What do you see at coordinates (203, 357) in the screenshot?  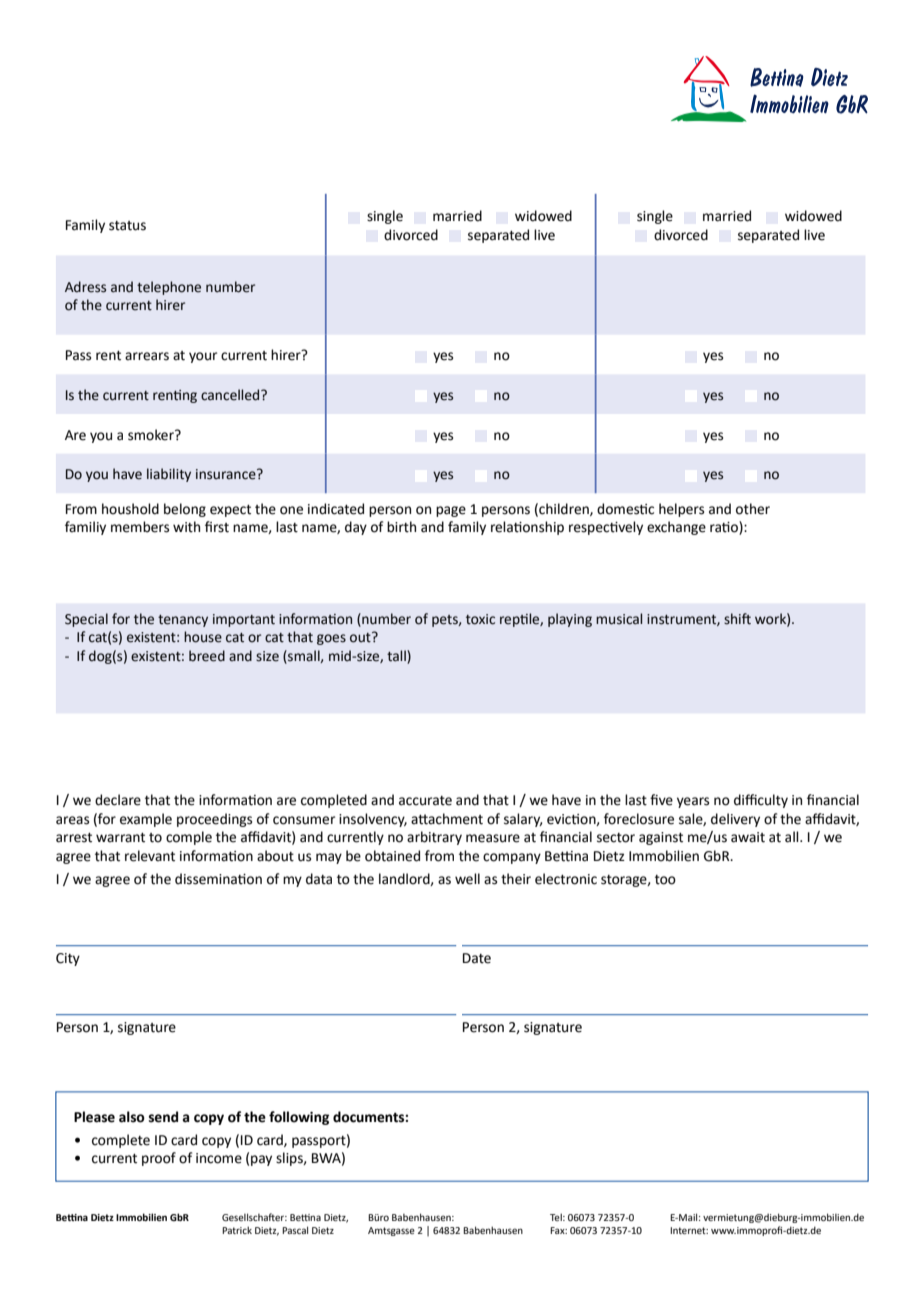 I see `your` at bounding box center [203, 357].
